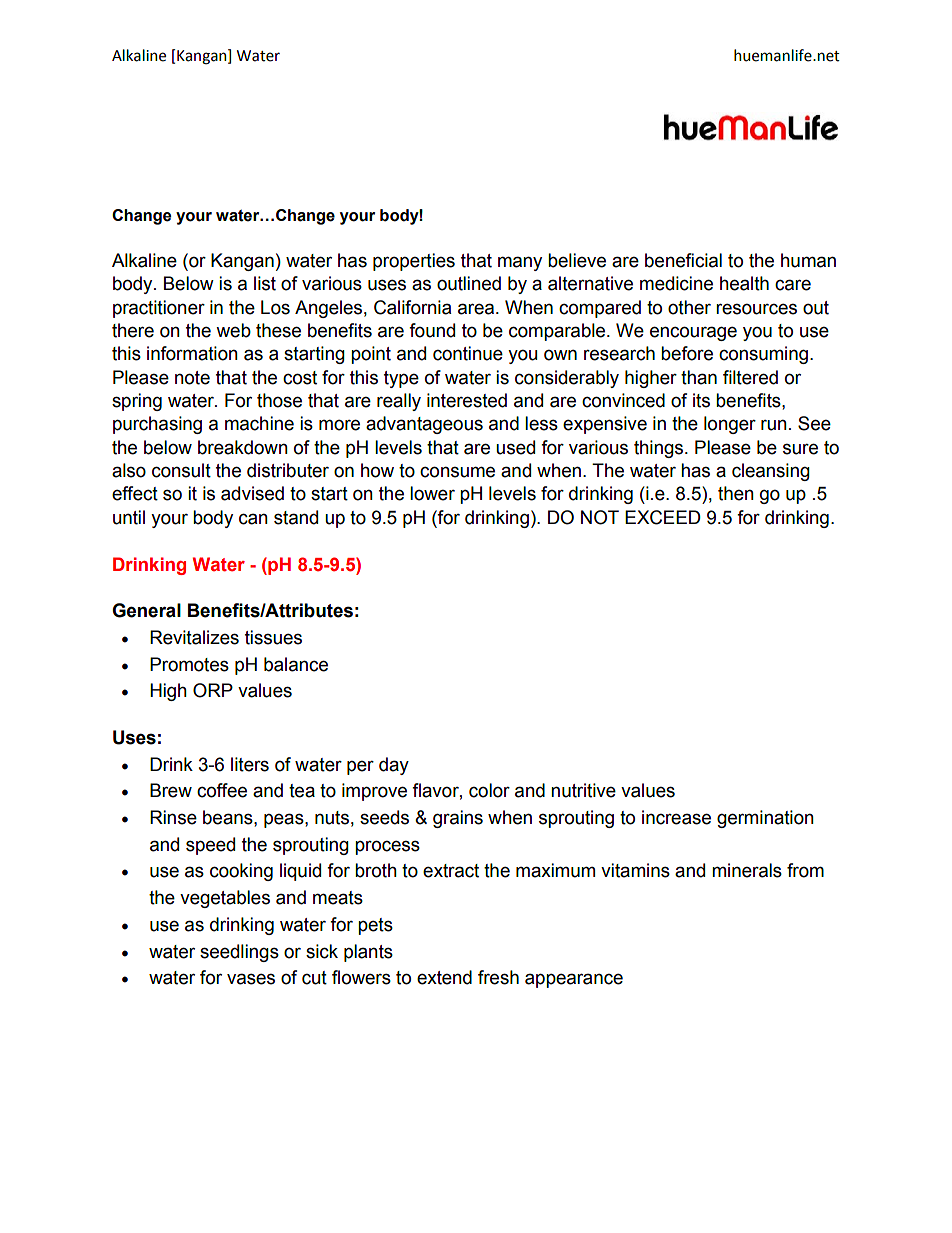 The width and height of the screenshot is (952, 1233). What do you see at coordinates (736, 493) in the screenshot?
I see `then` at bounding box center [736, 493].
